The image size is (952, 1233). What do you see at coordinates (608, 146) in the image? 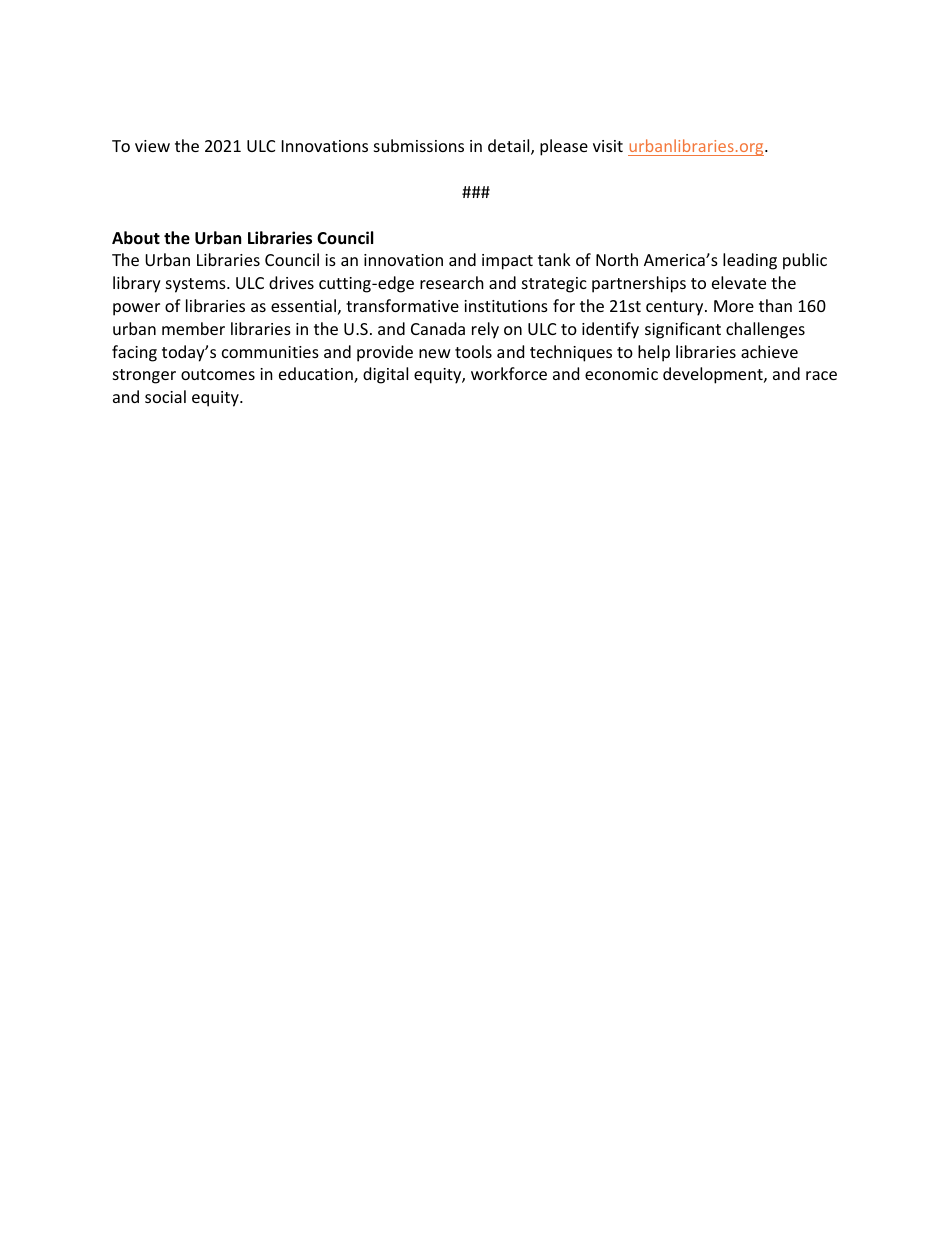
I see `visit` at bounding box center [608, 146].
